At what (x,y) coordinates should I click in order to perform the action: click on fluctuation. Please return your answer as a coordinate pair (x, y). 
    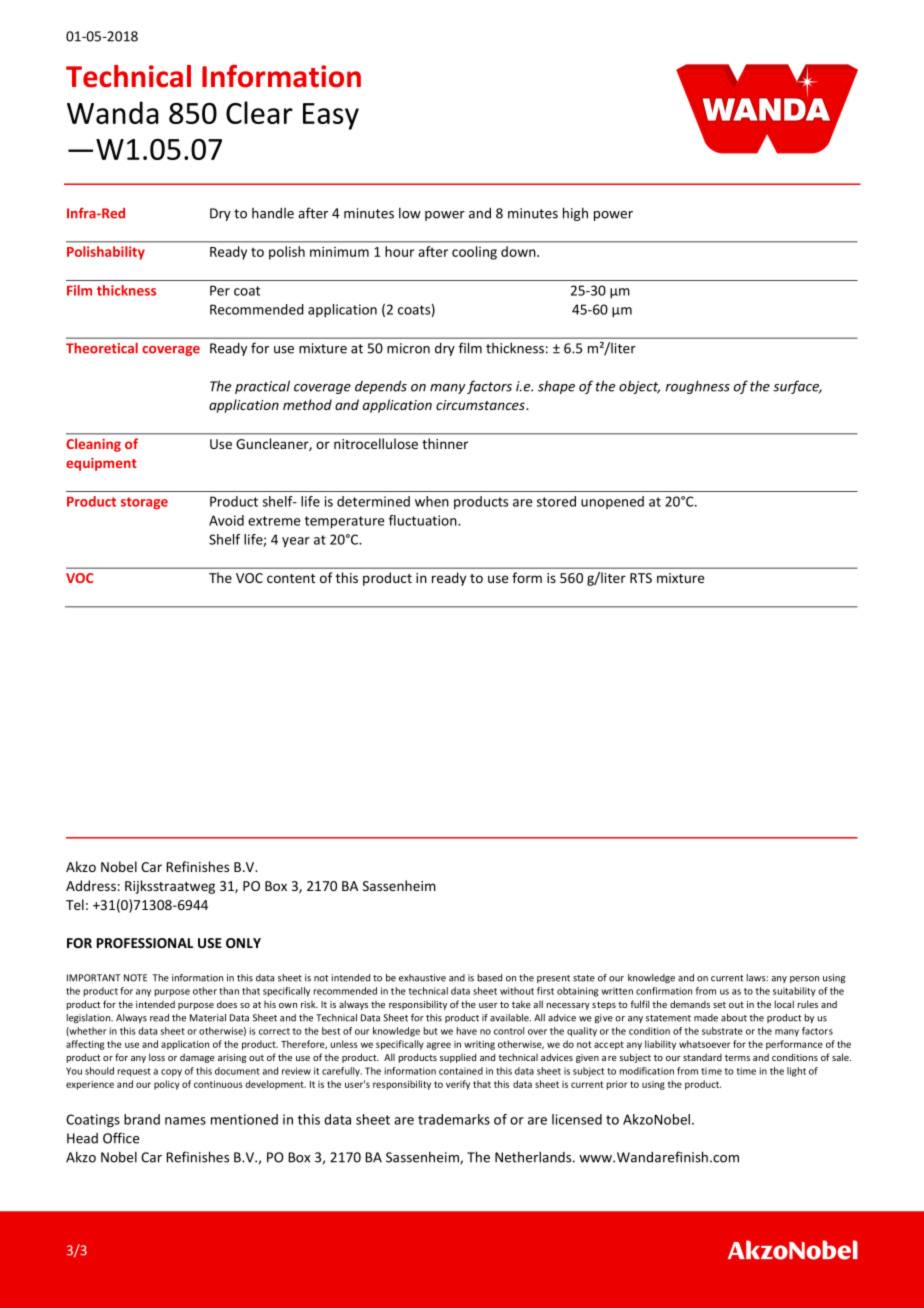
    Looking at the image, I should click on (424, 520).
